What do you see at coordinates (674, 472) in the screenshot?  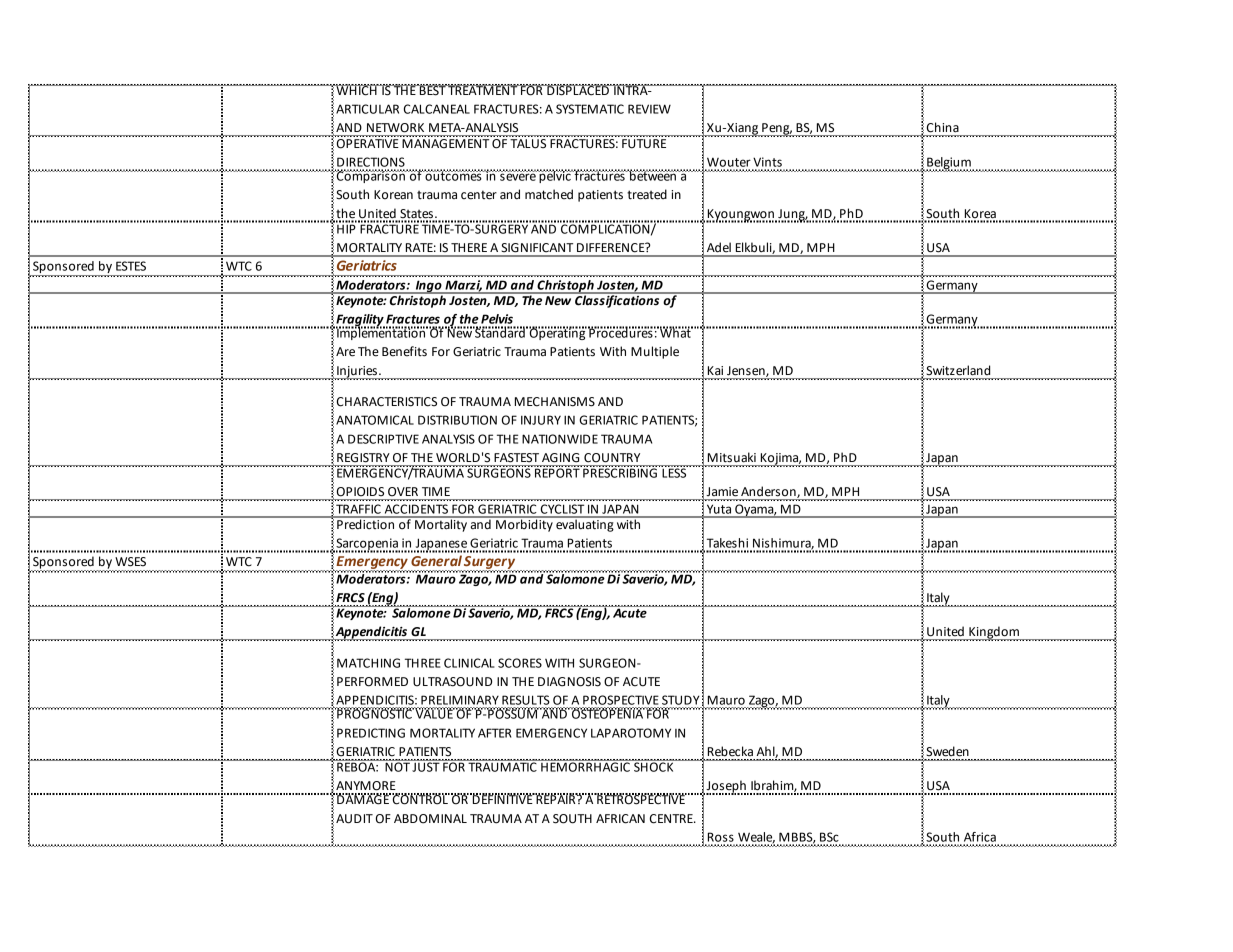 I see `LESS` at bounding box center [674, 472].
